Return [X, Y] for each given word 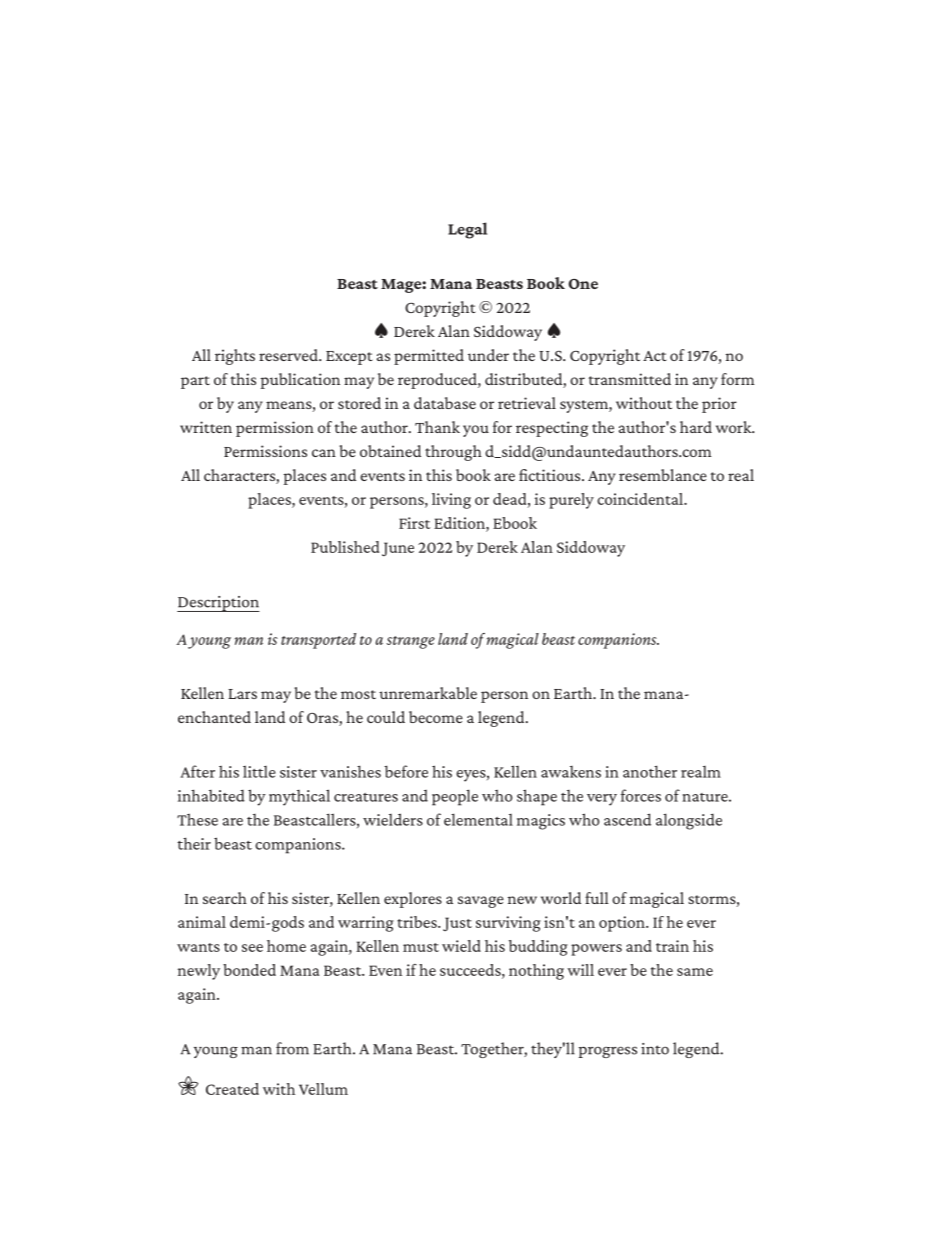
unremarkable [428, 693]
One [583, 284]
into [655, 1049]
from [292, 1048]
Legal [467, 230]
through [453, 453]
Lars [242, 694]
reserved [289, 355]
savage [481, 902]
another [650, 771]
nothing [536, 972]
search [225, 898]
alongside [689, 821]
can [324, 453]
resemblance [663, 475]
